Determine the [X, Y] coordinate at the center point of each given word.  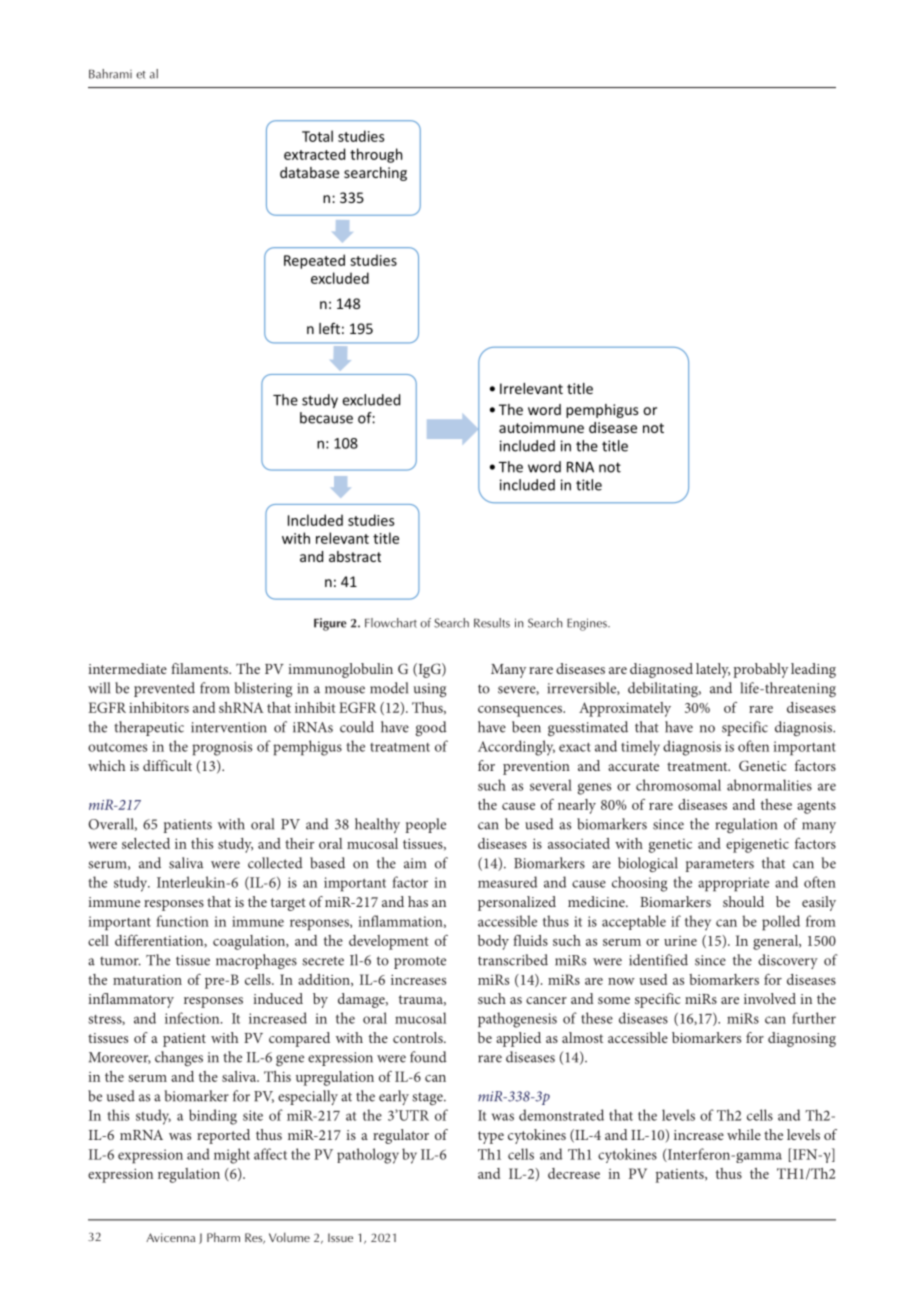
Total [317, 136]
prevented [164, 689]
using [430, 690]
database [309, 172]
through [376, 155]
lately [713, 670]
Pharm [223, 1237]
